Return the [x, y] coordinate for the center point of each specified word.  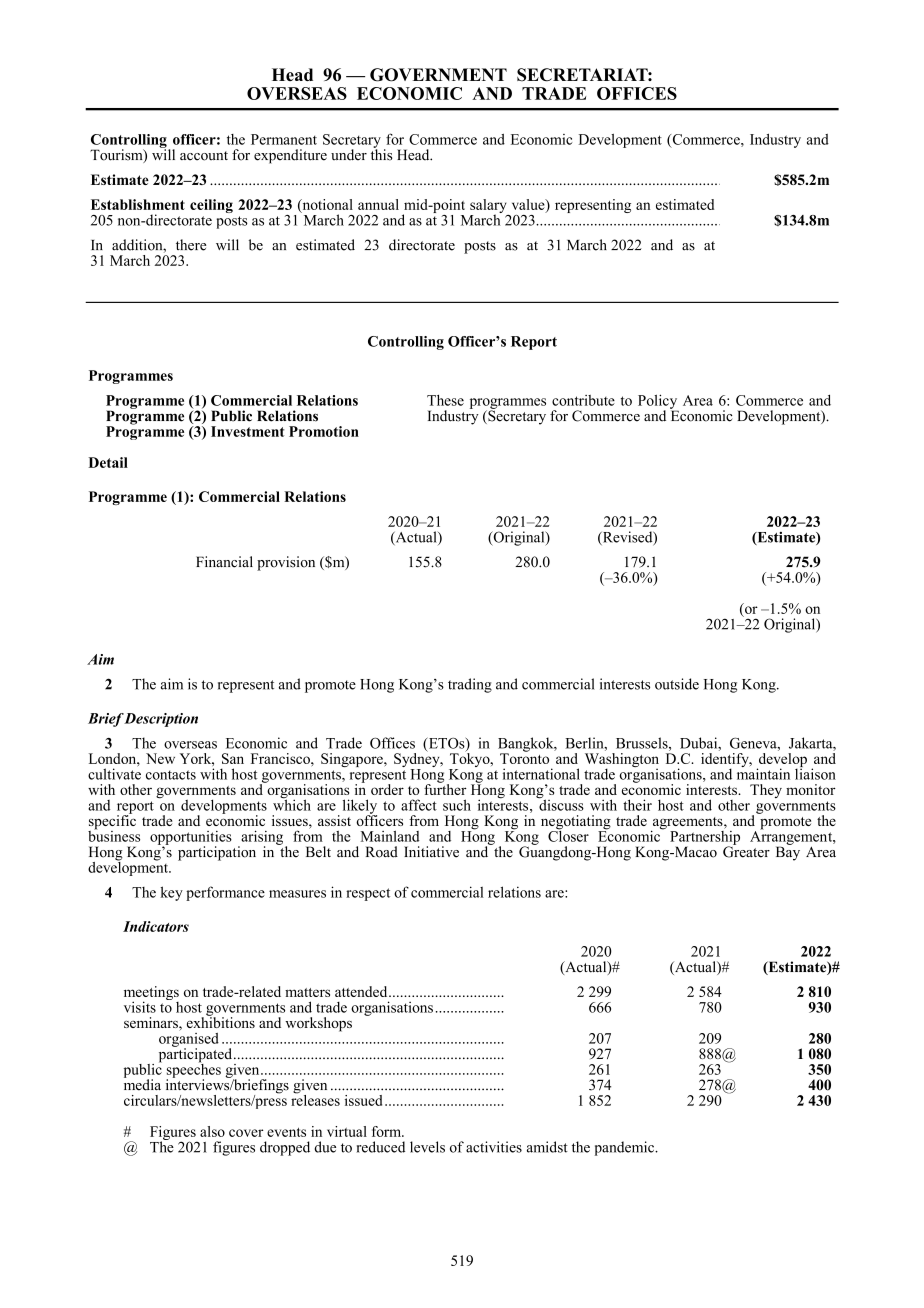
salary [489, 207]
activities [494, 1147]
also [212, 1131]
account [204, 156]
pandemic [626, 1148]
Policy [658, 402]
